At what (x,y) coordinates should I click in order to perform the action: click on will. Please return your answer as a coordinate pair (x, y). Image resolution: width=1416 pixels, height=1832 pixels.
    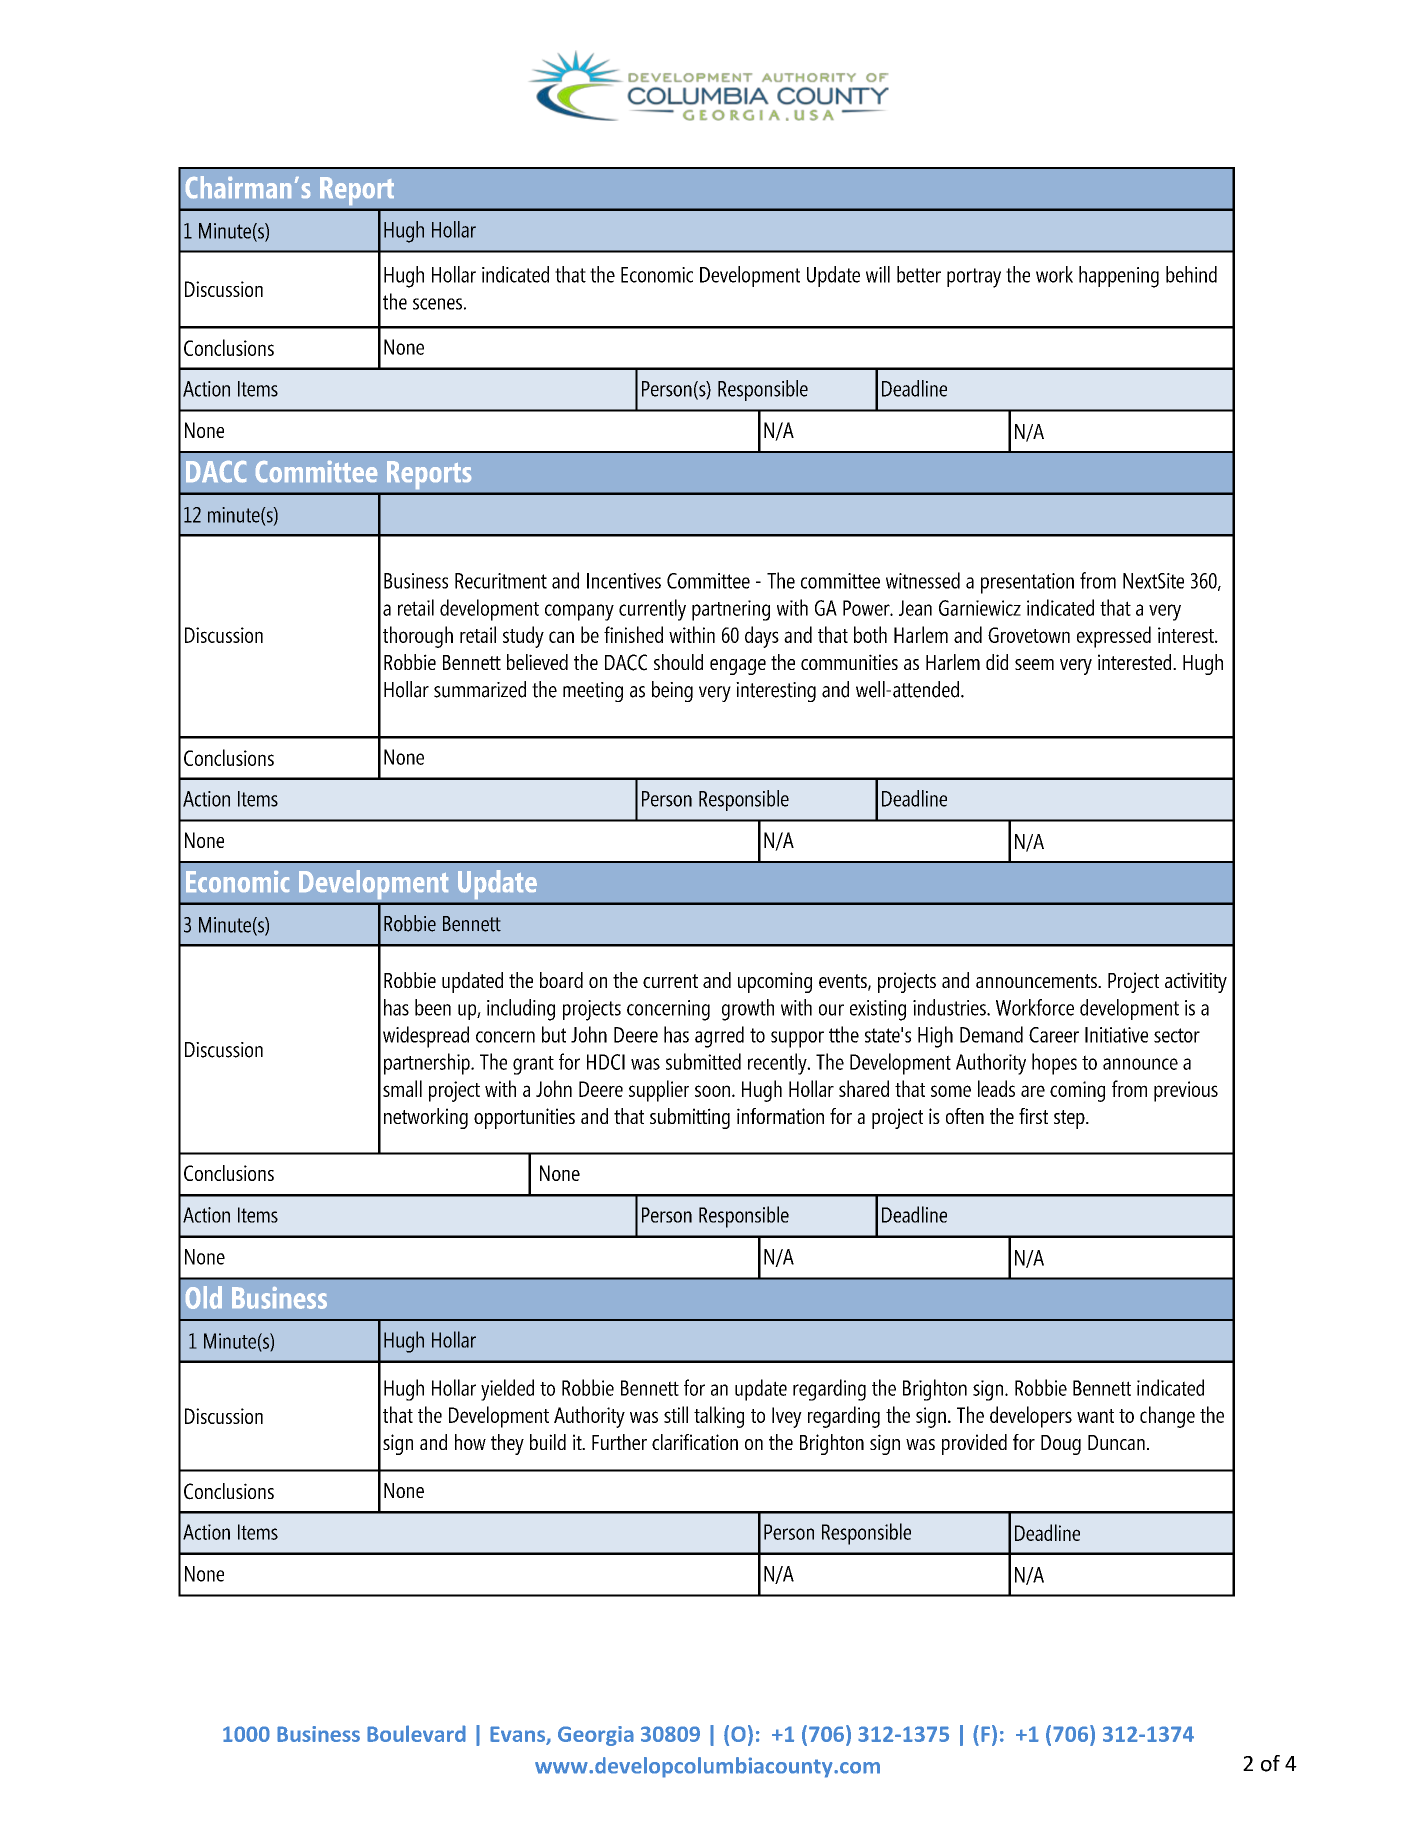
    Looking at the image, I should click on (878, 274).
